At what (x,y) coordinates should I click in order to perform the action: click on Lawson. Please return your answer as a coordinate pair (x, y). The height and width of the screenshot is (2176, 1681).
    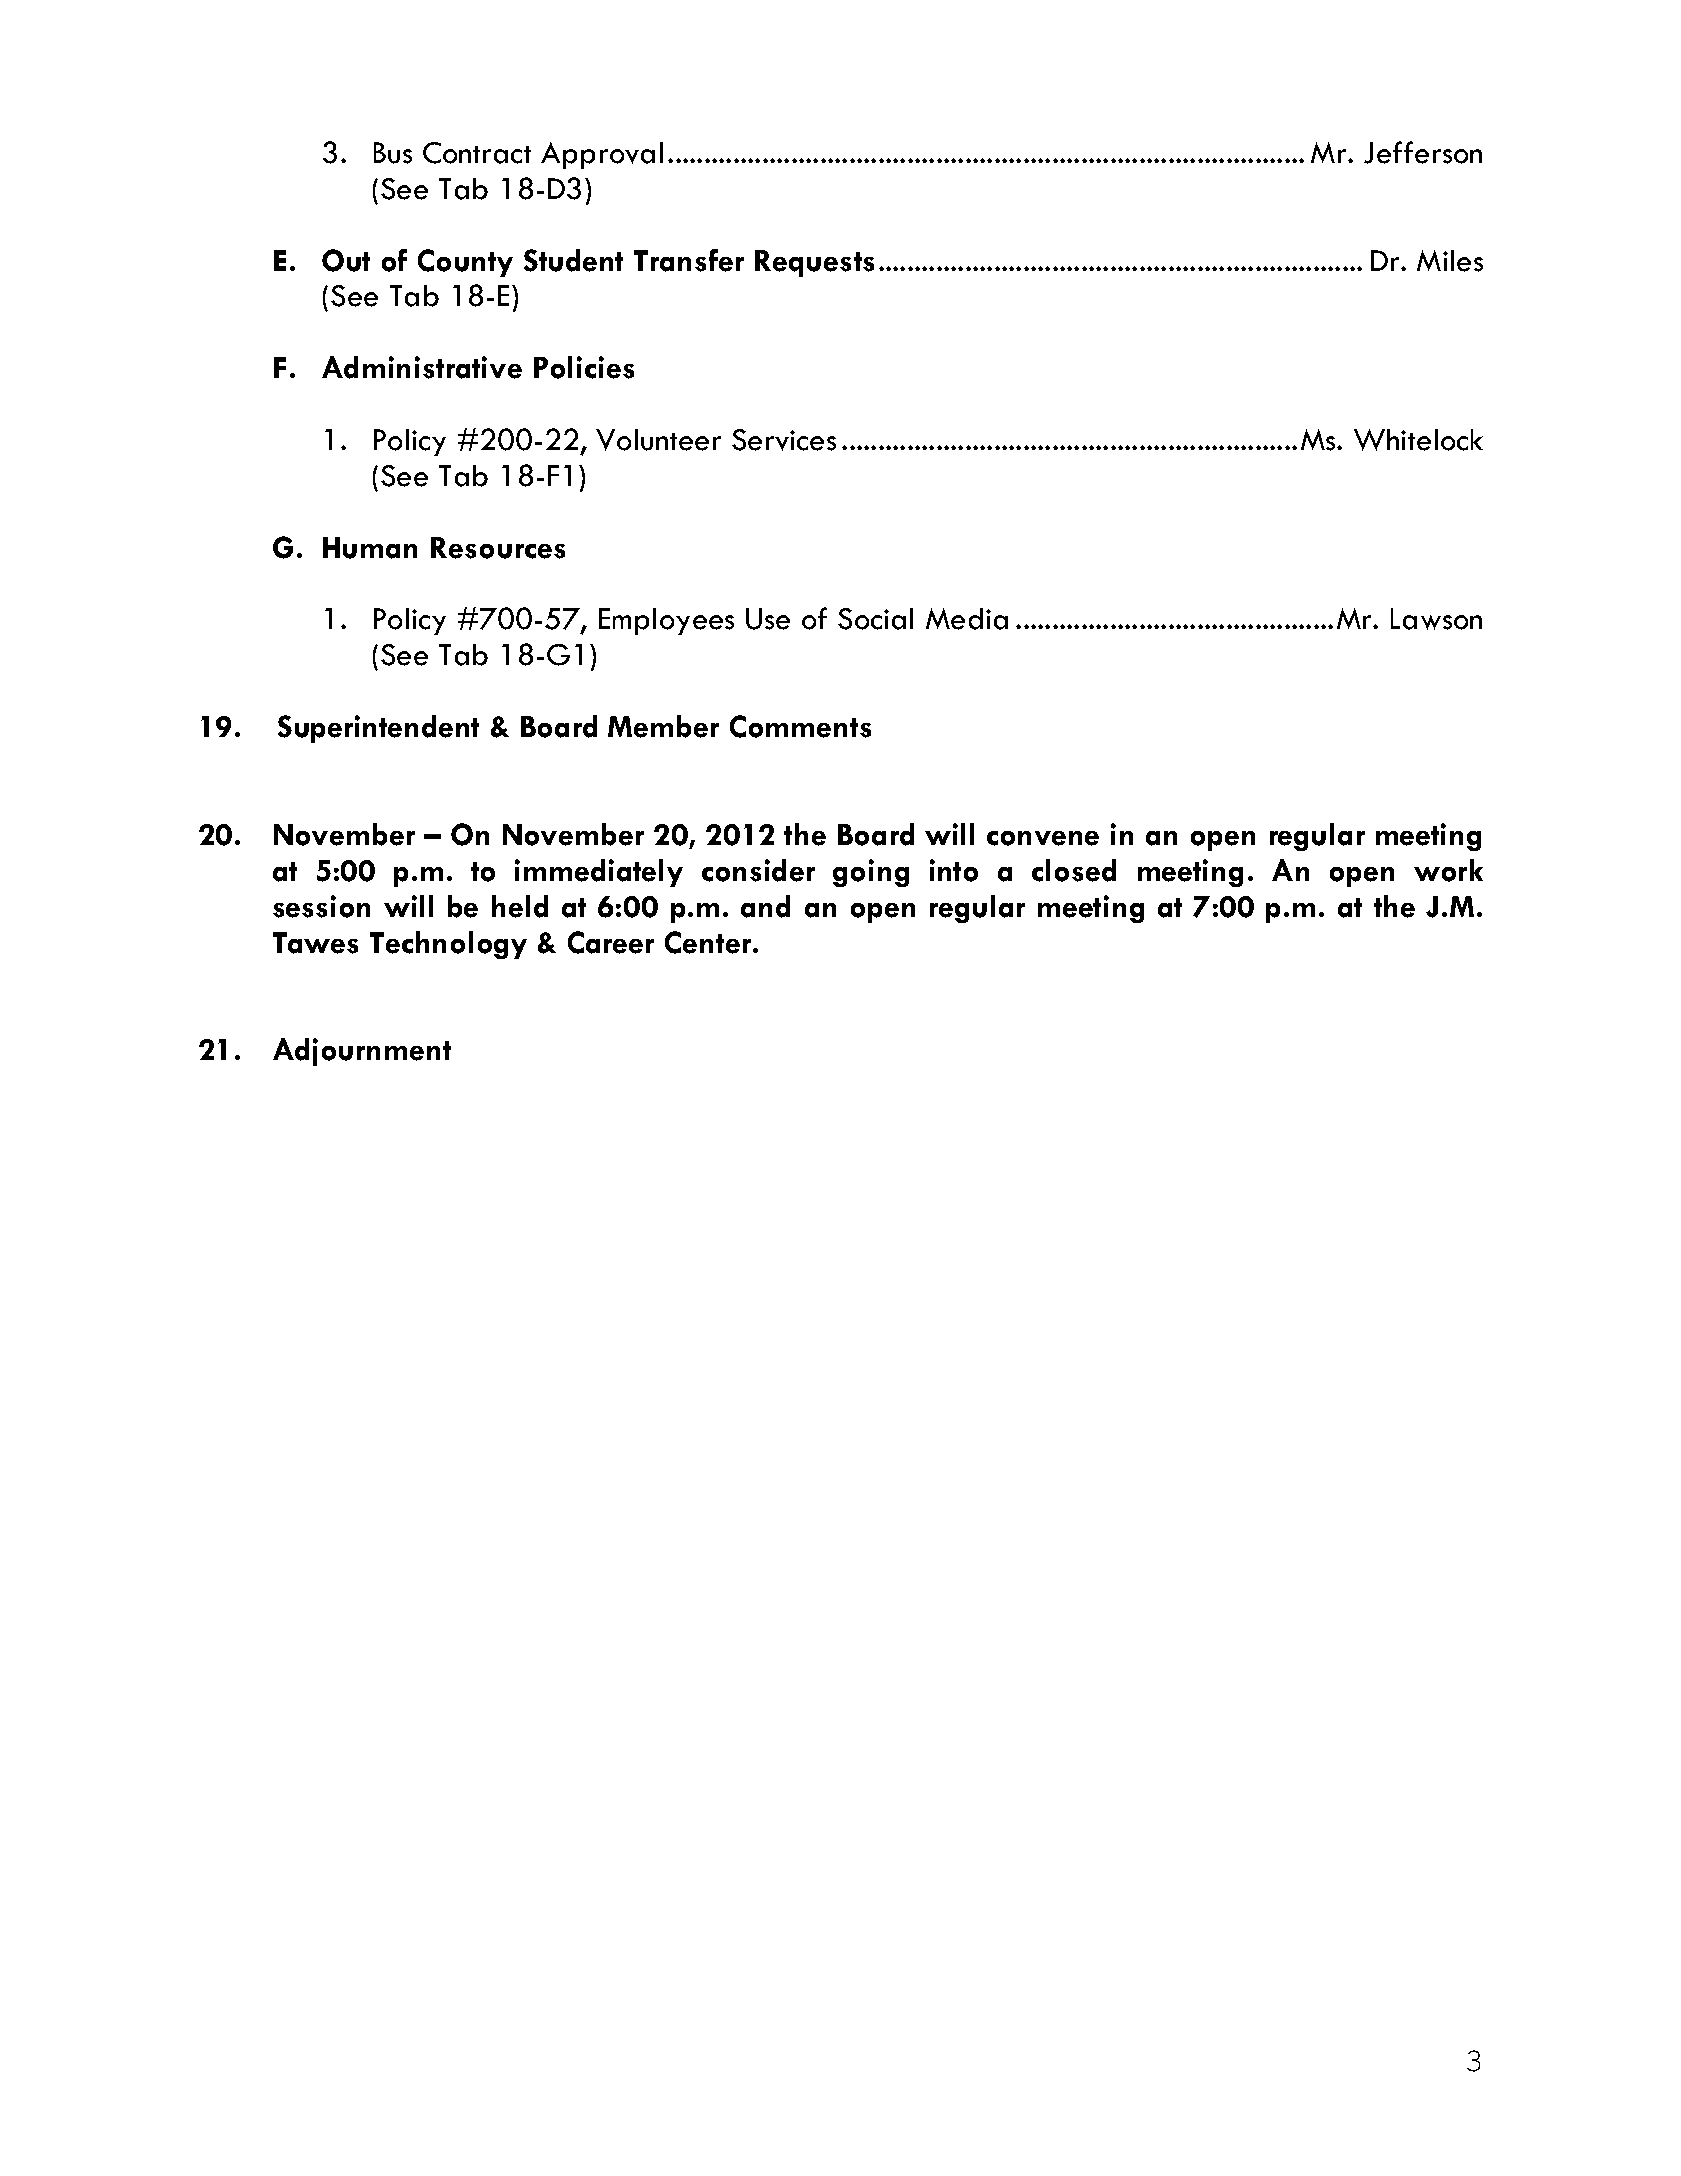
    Looking at the image, I should click on (1436, 619).
